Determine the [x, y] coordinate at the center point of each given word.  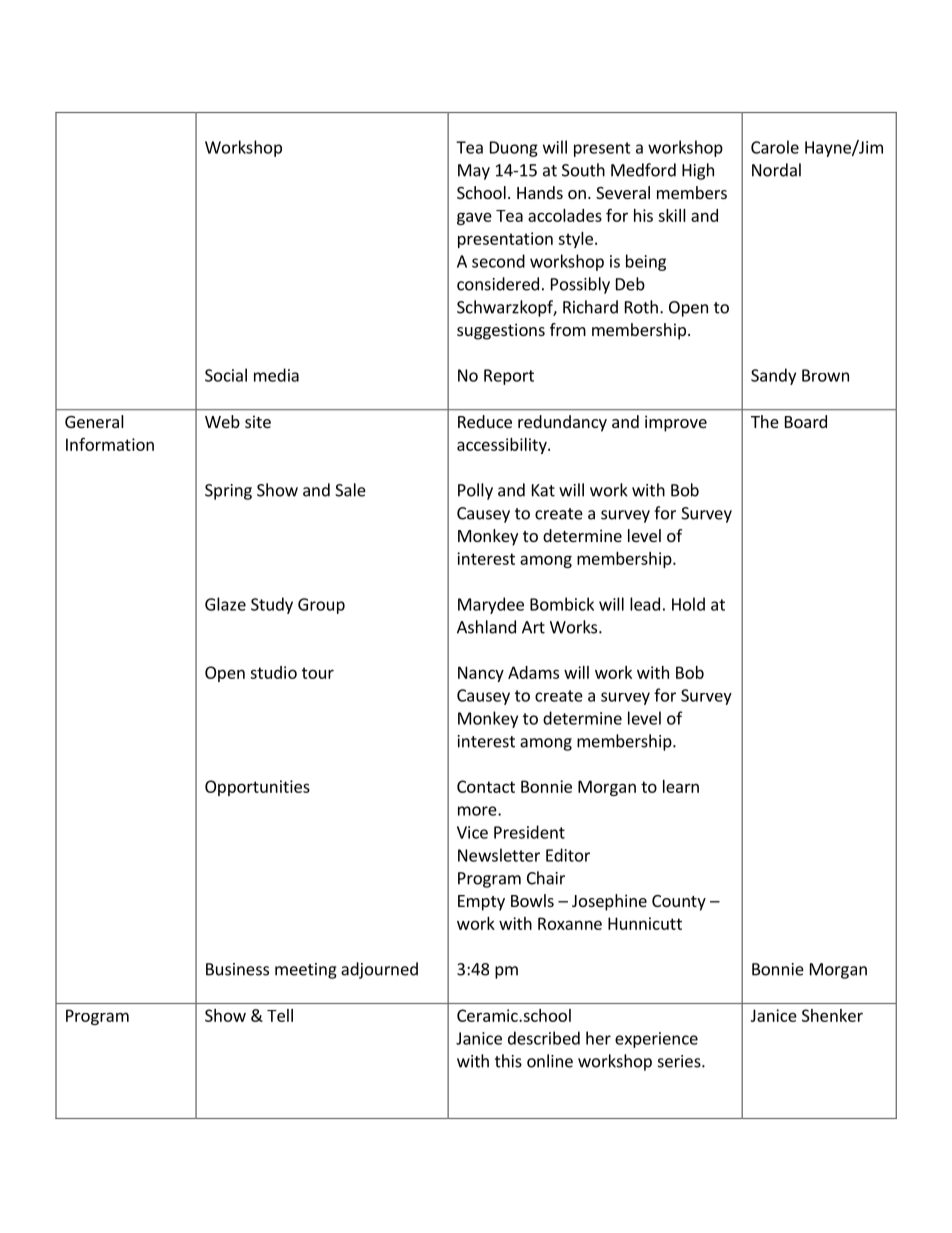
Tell [280, 1015]
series [680, 1061]
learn [681, 786]
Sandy [773, 376]
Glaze [225, 604]
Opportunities [257, 788]
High [698, 171]
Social [226, 375]
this [508, 1061]
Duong [514, 149]
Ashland [486, 627]
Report [509, 377]
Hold [688, 604]
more [478, 811]
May [474, 172]
